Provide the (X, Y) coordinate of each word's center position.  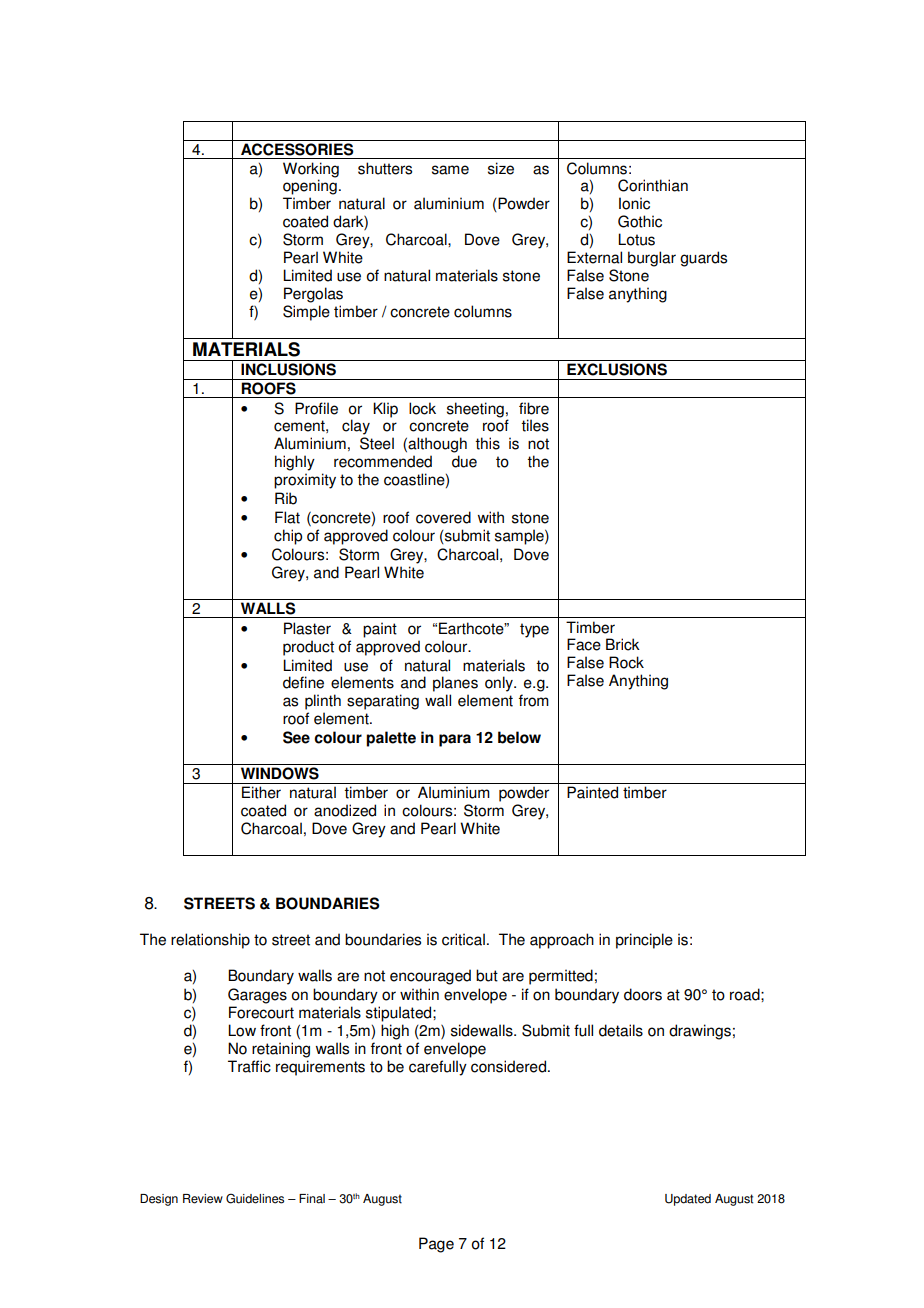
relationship (210, 941)
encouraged (430, 977)
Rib (286, 498)
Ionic (634, 203)
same (450, 170)
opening (310, 187)
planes (455, 684)
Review (203, 1199)
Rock (626, 662)
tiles (535, 425)
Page (436, 1245)
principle (644, 941)
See (296, 737)
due (464, 461)
